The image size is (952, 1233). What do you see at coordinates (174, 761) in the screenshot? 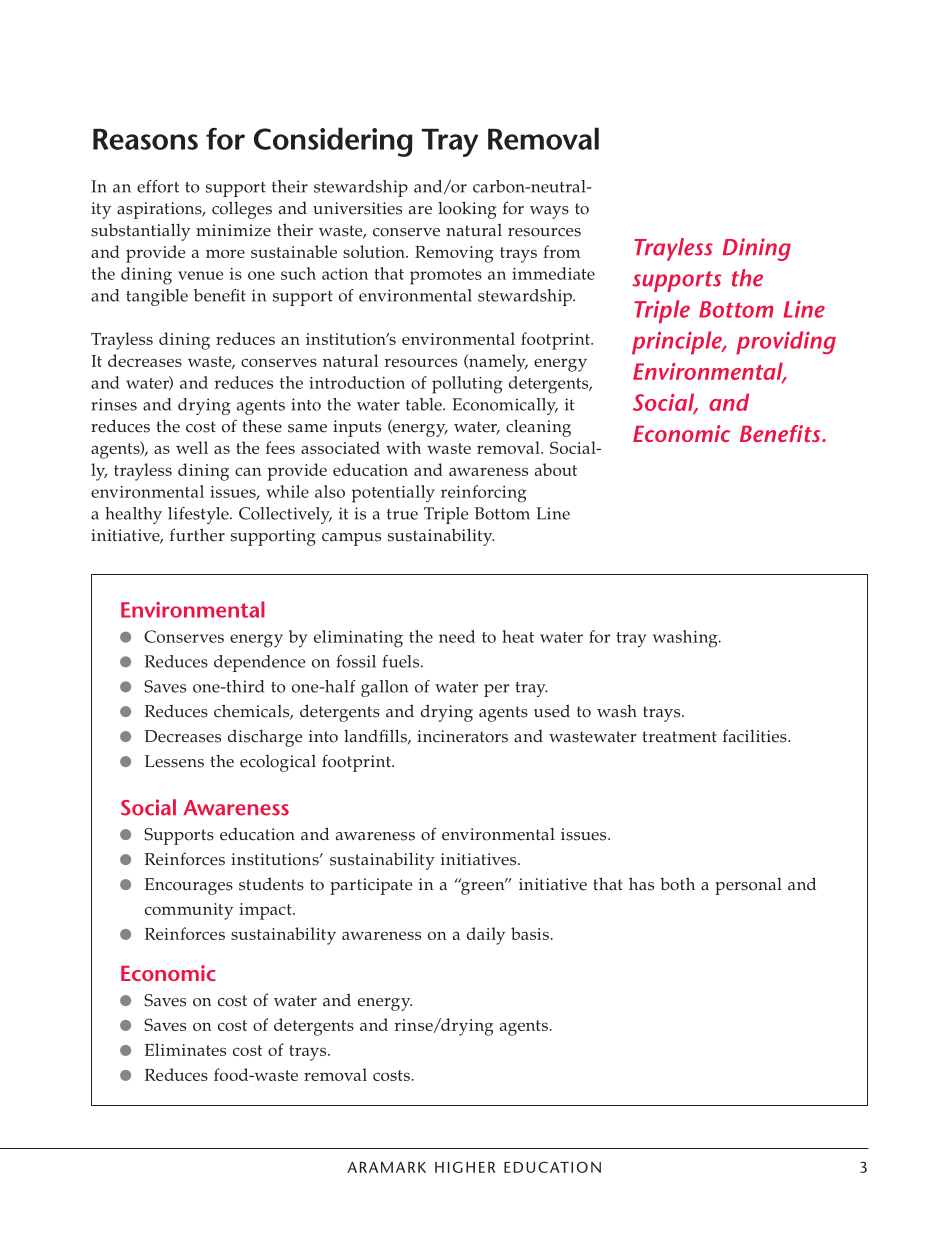
I see `Lessens` at bounding box center [174, 761].
